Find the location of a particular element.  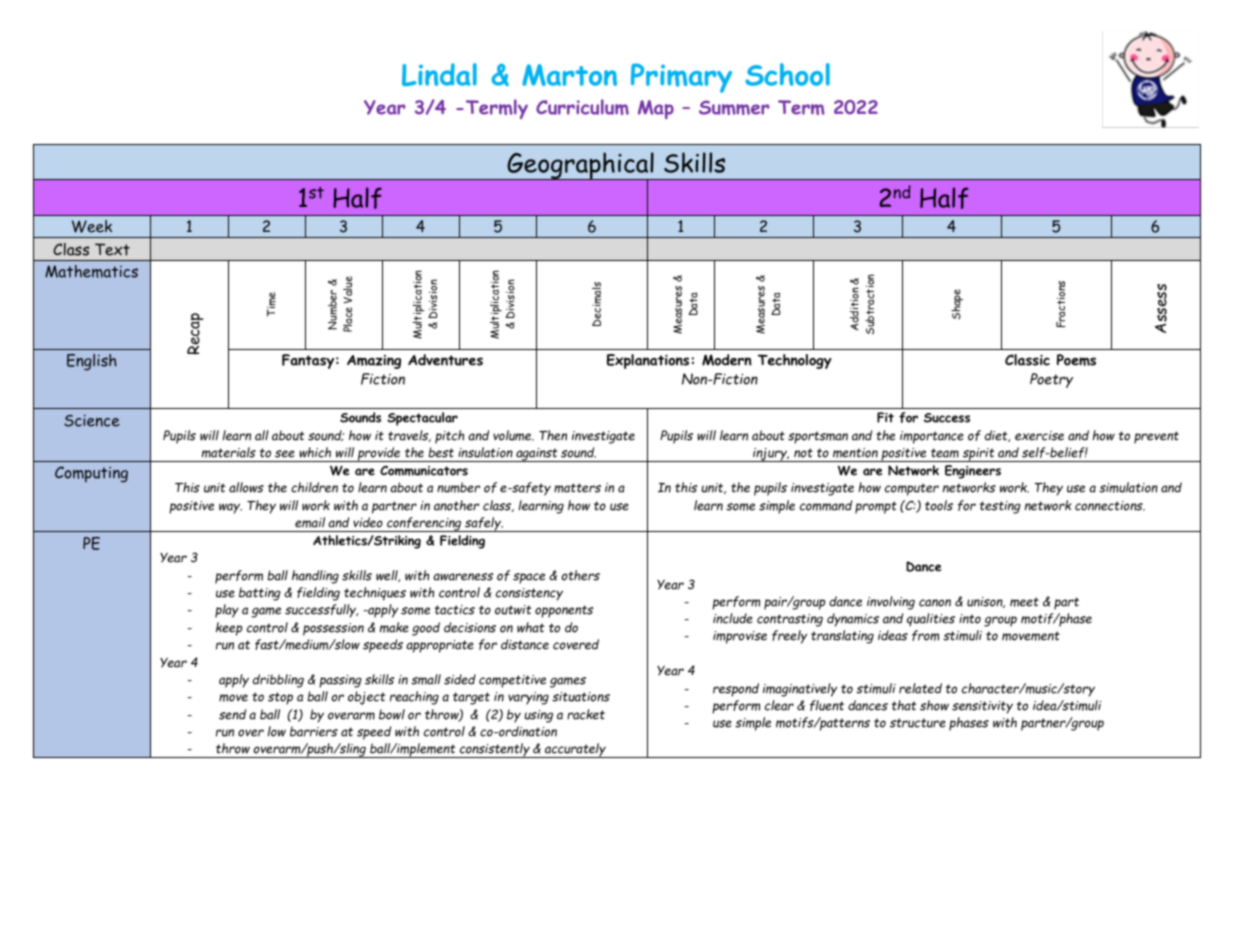

Map is located at coordinates (656, 109).
